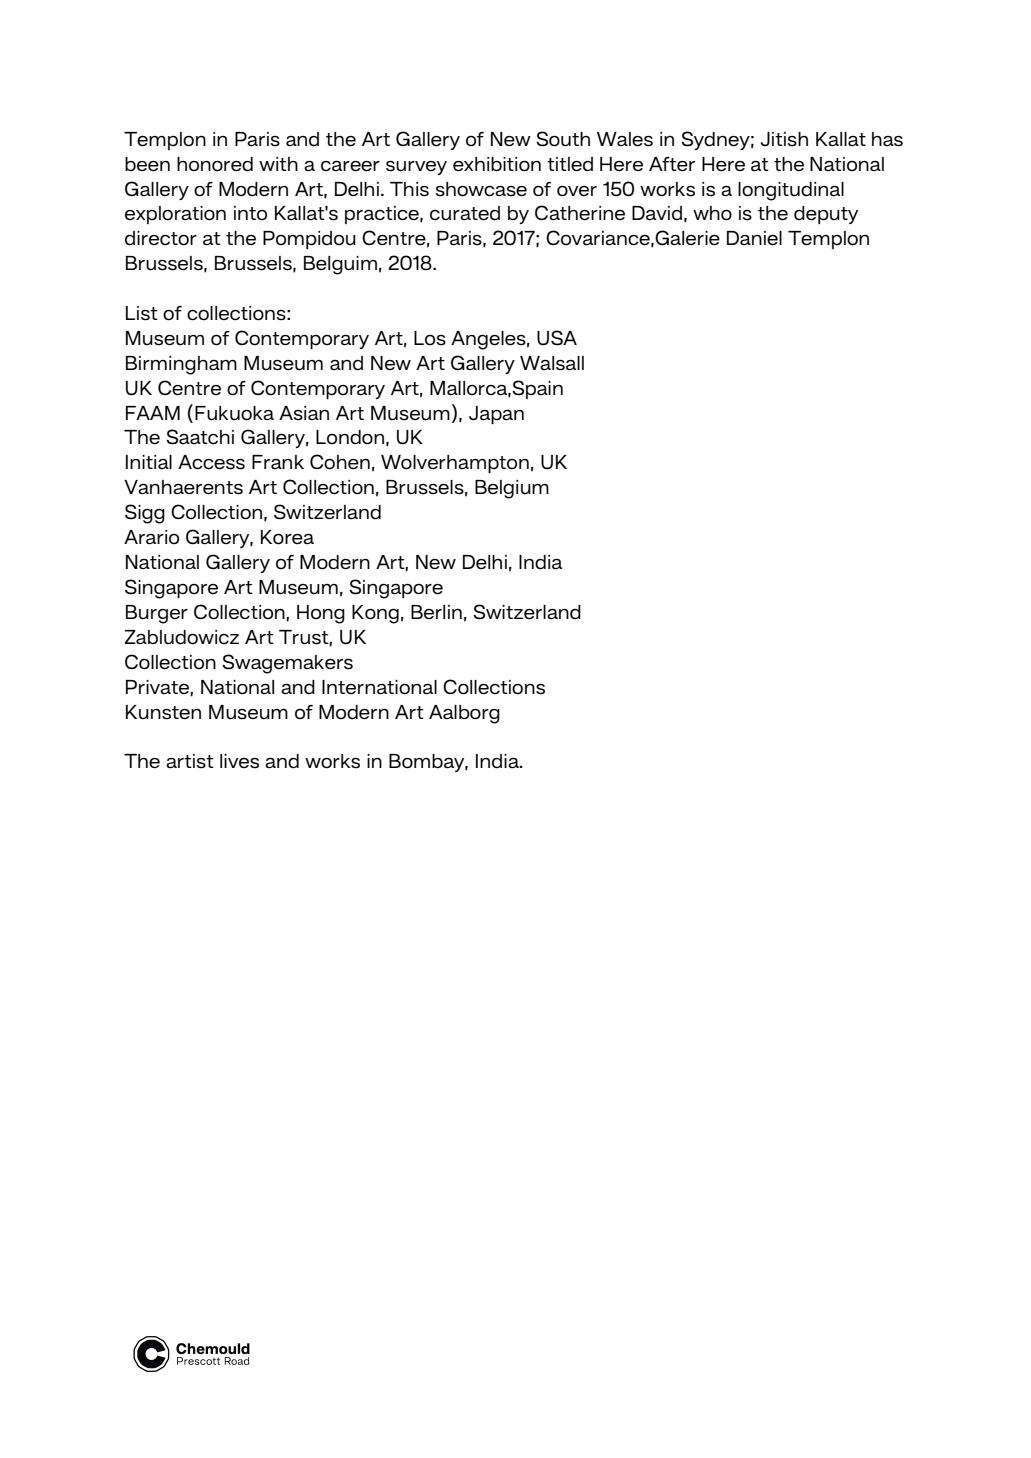 This image has height=1458, width=1031. Describe the element at coordinates (497, 164) in the image. I see `exhibition` at that location.
